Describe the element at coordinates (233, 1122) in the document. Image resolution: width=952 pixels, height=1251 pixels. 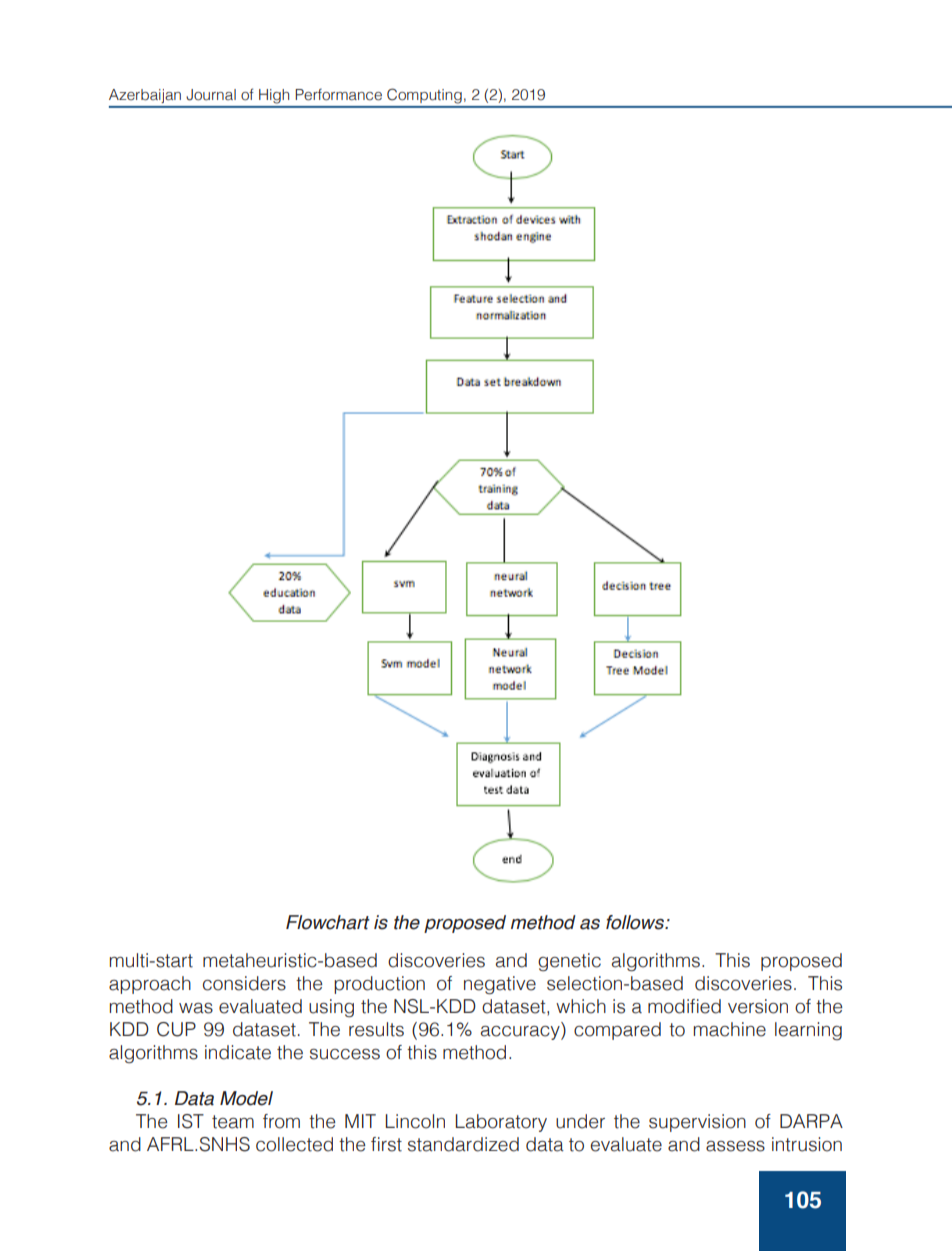
I see `team` at that location.
